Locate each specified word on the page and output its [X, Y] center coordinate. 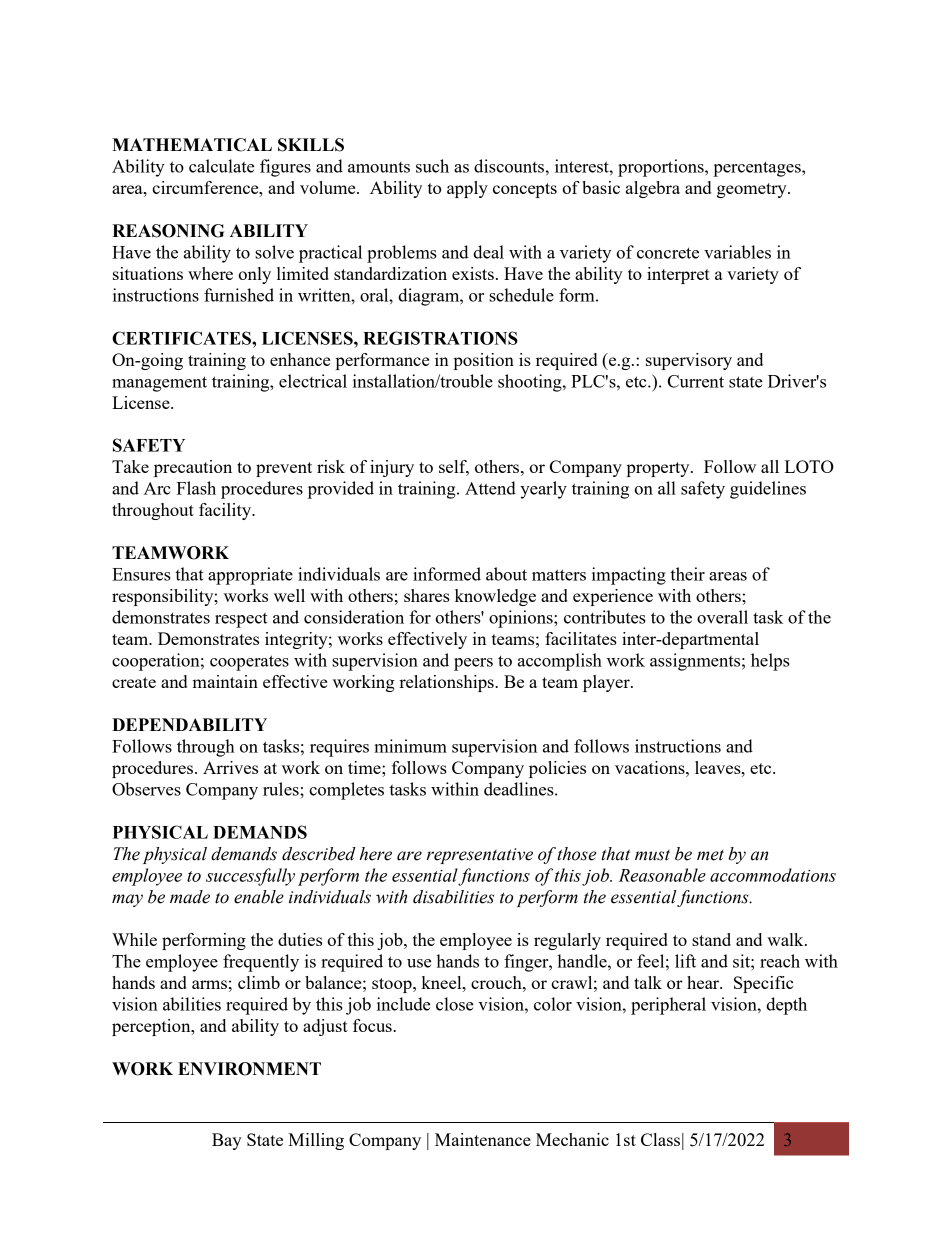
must [652, 855]
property [659, 469]
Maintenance [483, 1139]
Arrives [230, 767]
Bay [227, 1141]
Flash [196, 488]
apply [467, 189]
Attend [490, 488]
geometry [753, 190]
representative [480, 856]
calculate [222, 166]
